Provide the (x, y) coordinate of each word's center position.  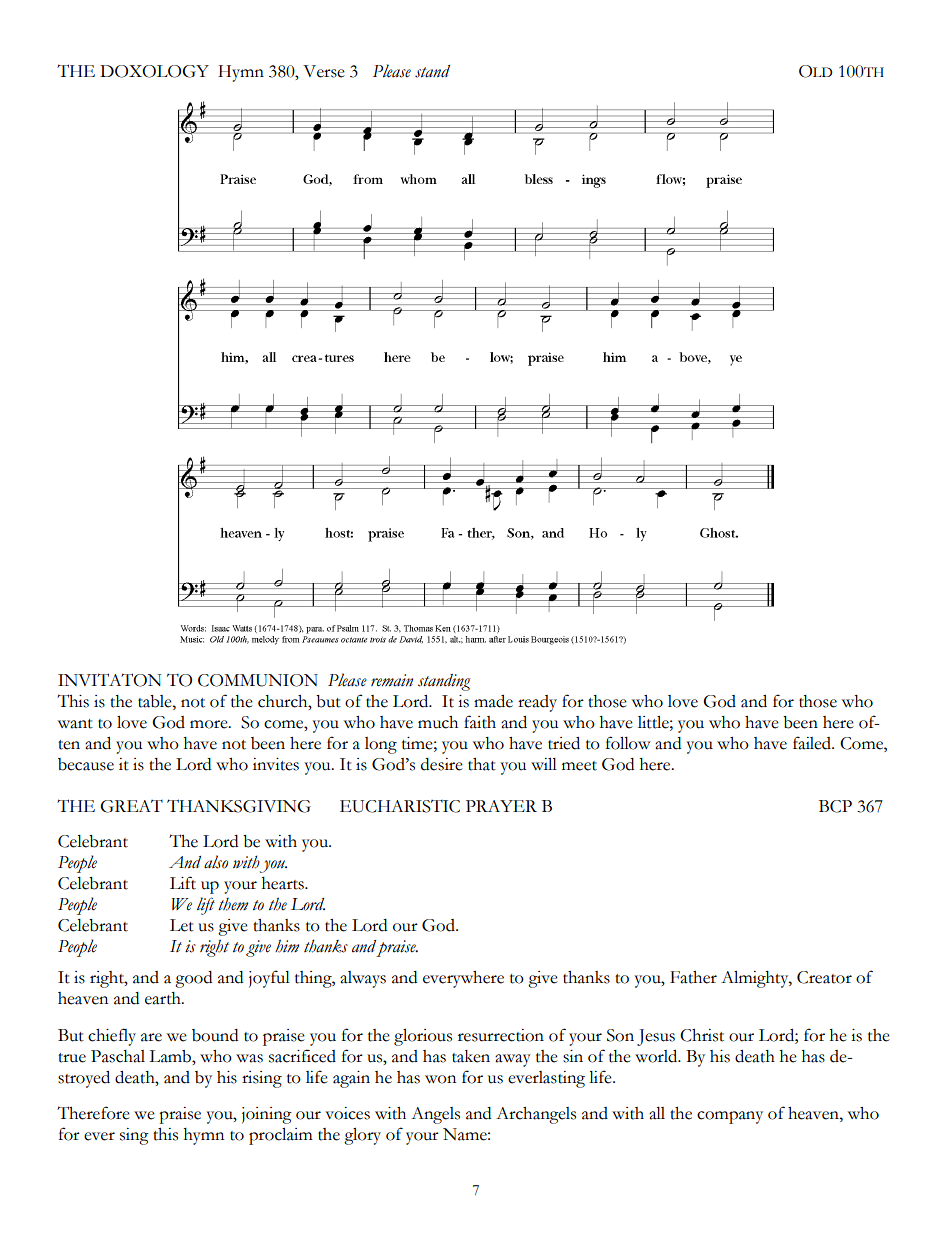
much (438, 722)
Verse (324, 71)
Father (693, 977)
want (75, 724)
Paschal (118, 1056)
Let (182, 925)
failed (813, 743)
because (86, 764)
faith (480, 722)
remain (392, 680)
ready (537, 703)
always (363, 979)
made (493, 701)
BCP (835, 806)
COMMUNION (258, 680)
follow (628, 743)
